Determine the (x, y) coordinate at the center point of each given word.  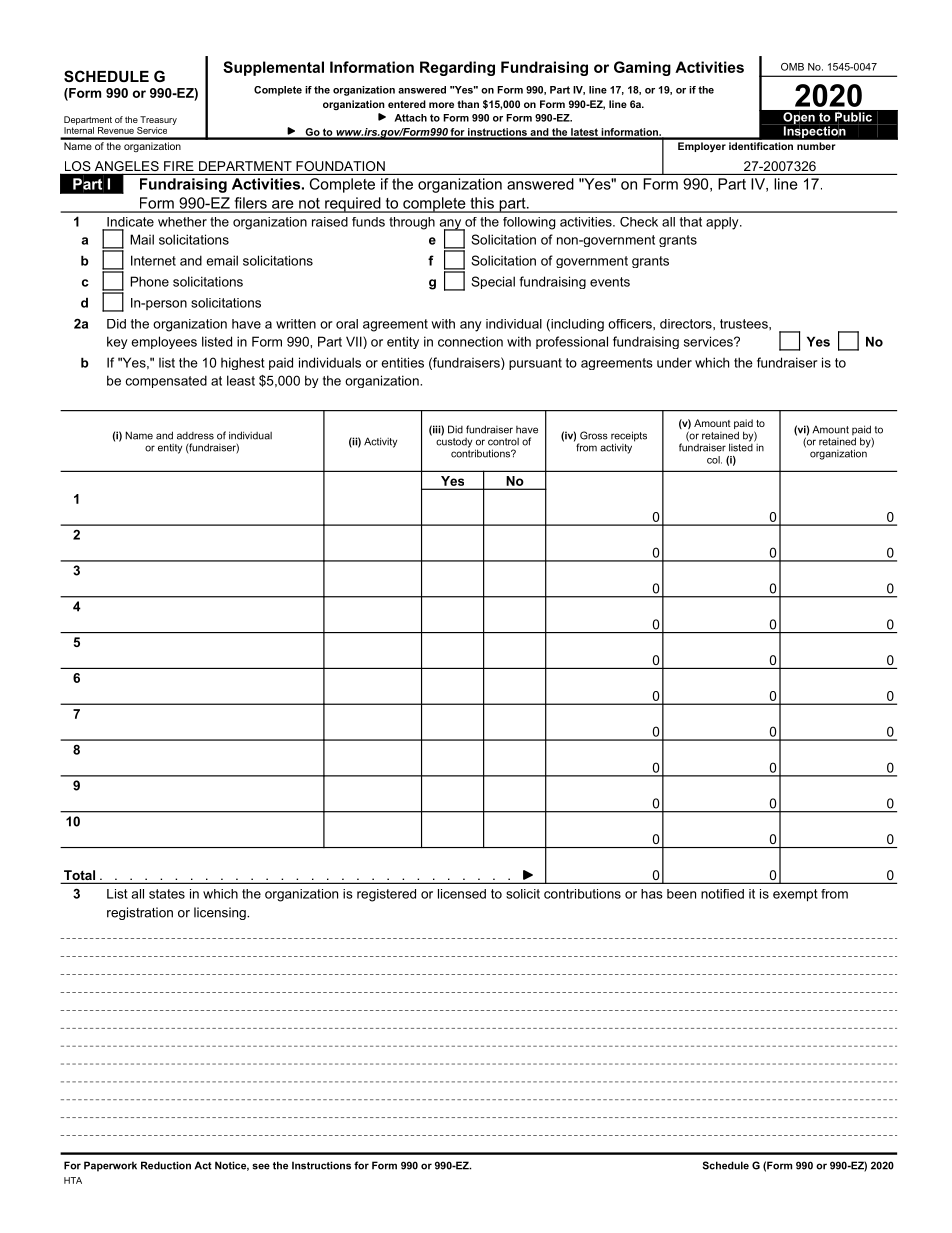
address (195, 436)
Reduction (166, 1165)
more (441, 105)
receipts (629, 437)
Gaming (642, 68)
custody (454, 441)
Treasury (157, 122)
